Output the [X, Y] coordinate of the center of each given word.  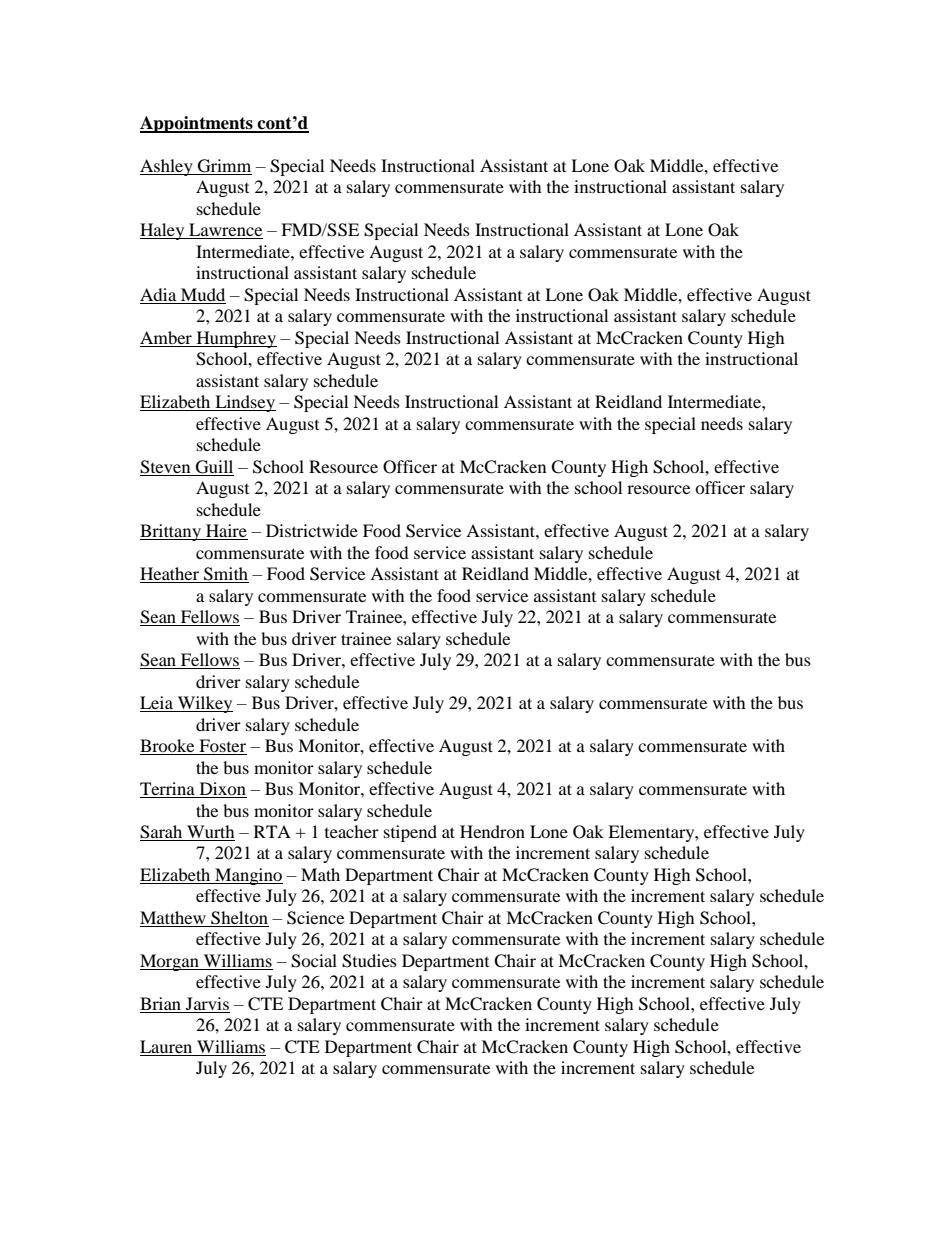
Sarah [162, 833]
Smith [225, 575]
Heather [170, 575]
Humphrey [235, 339]
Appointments [197, 124]
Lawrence [225, 231]
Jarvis [207, 1005]
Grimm [224, 167]
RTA [272, 831]
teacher [352, 831]
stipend [410, 833]
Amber [166, 337]
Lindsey [244, 403]
